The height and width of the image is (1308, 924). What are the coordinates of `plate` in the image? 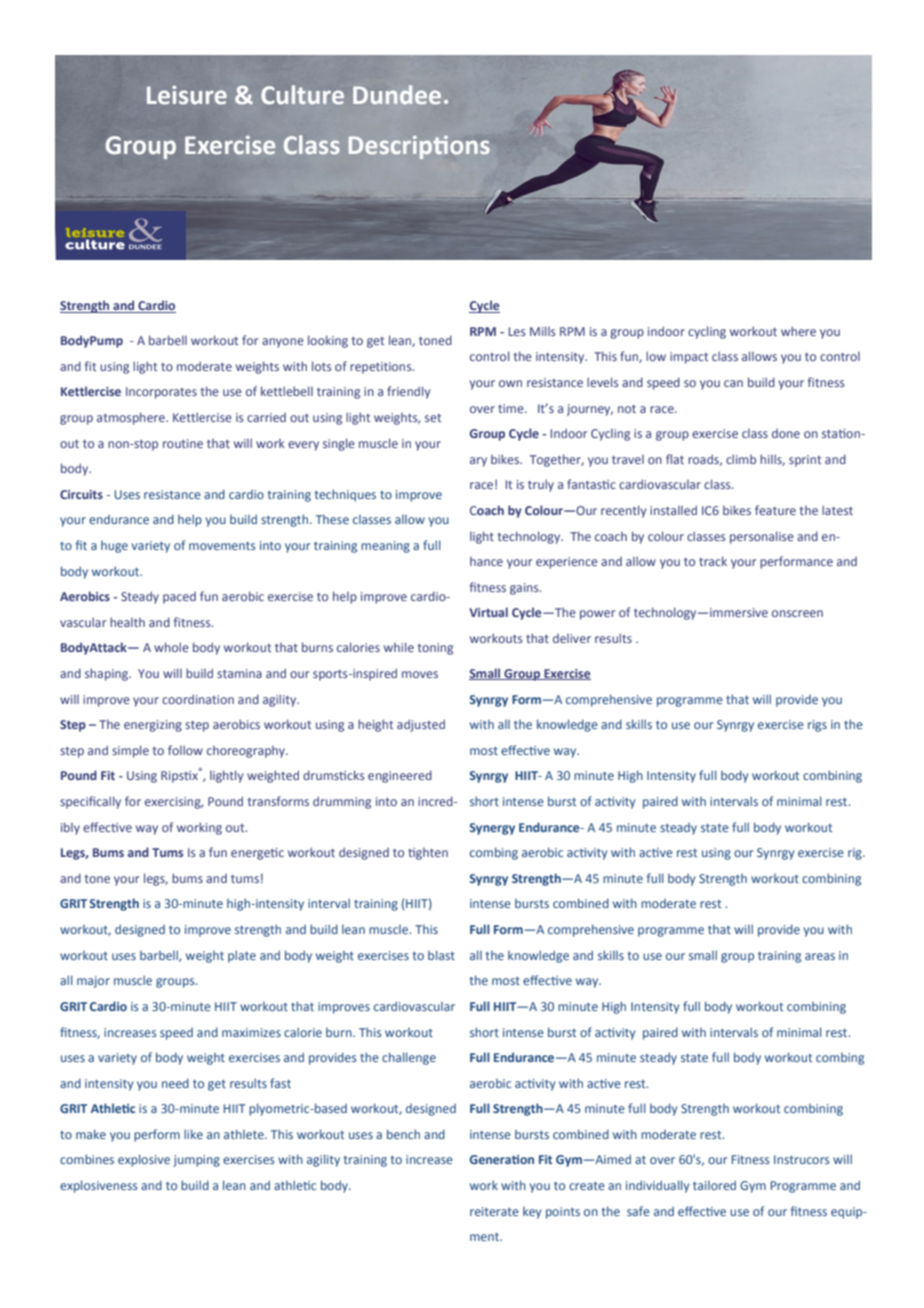 It's located at (242, 956).
